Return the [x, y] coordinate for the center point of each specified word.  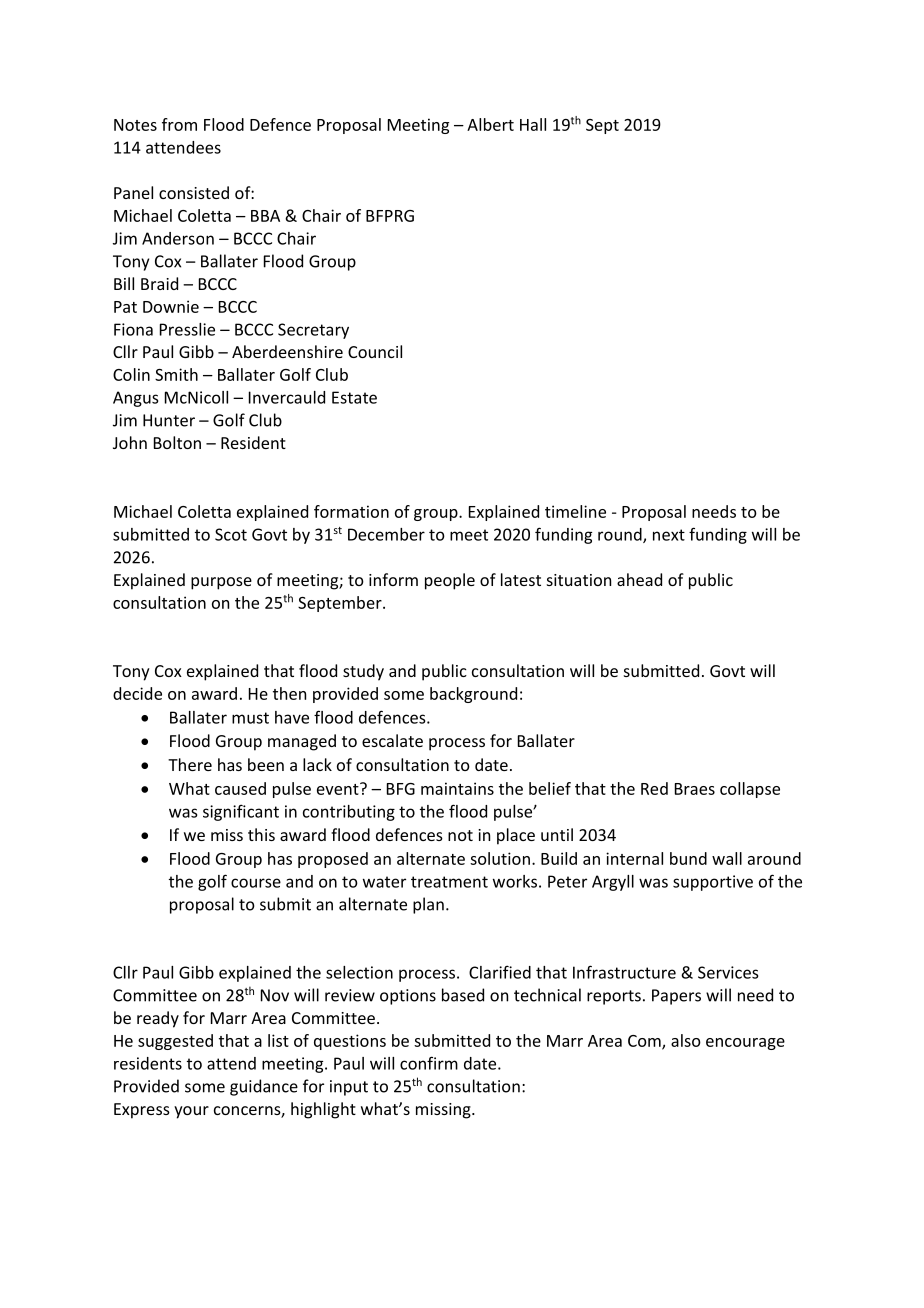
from [179, 124]
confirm [429, 1063]
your [191, 1112]
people [450, 581]
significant [241, 812]
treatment [449, 882]
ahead [639, 579]
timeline [575, 511]
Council [375, 351]
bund [688, 858]
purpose [221, 583]
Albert [490, 124]
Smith [176, 374]
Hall [533, 124]
